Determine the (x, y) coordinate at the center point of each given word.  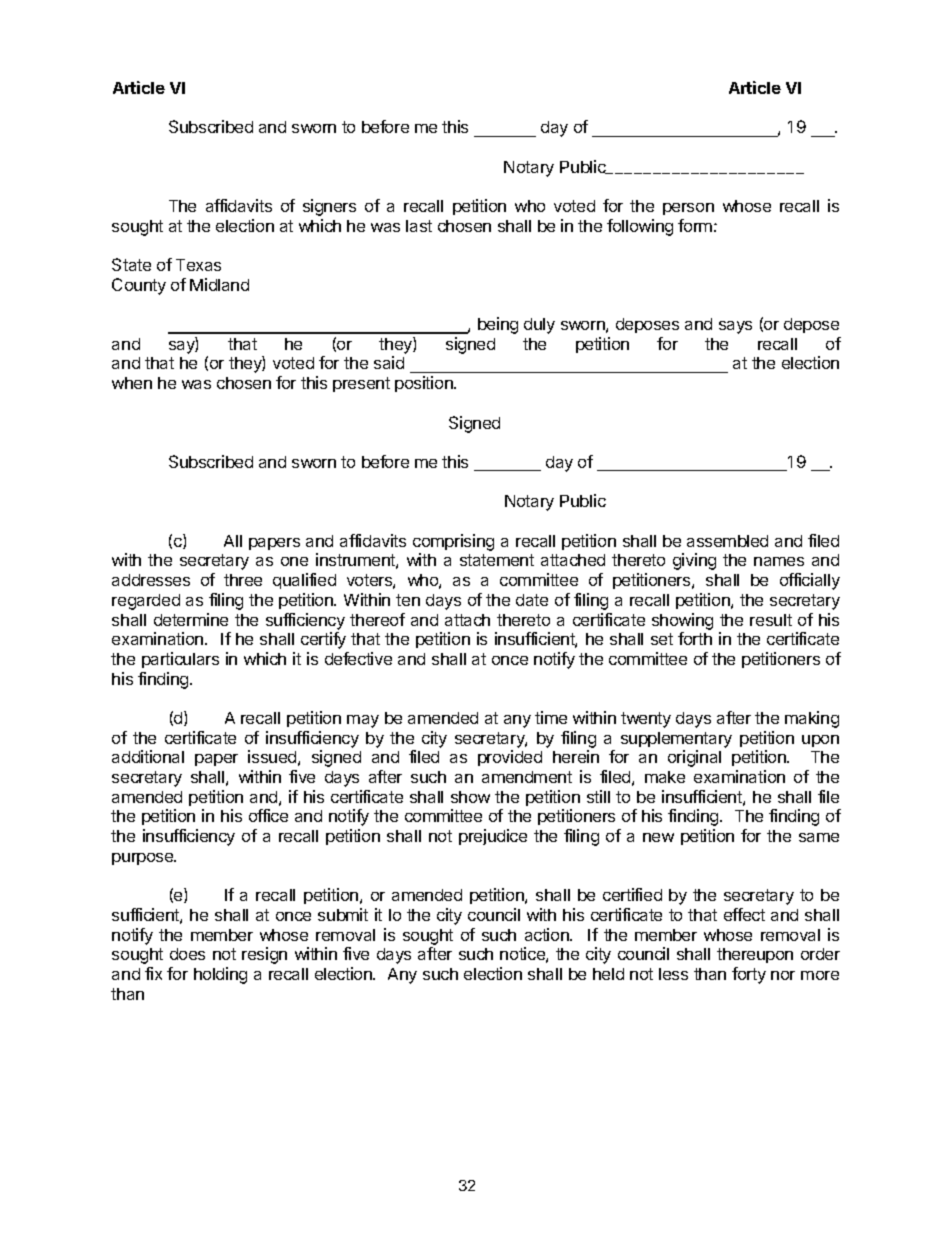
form (695, 225)
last (419, 226)
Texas (198, 265)
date (532, 600)
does (187, 954)
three (243, 580)
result (771, 620)
